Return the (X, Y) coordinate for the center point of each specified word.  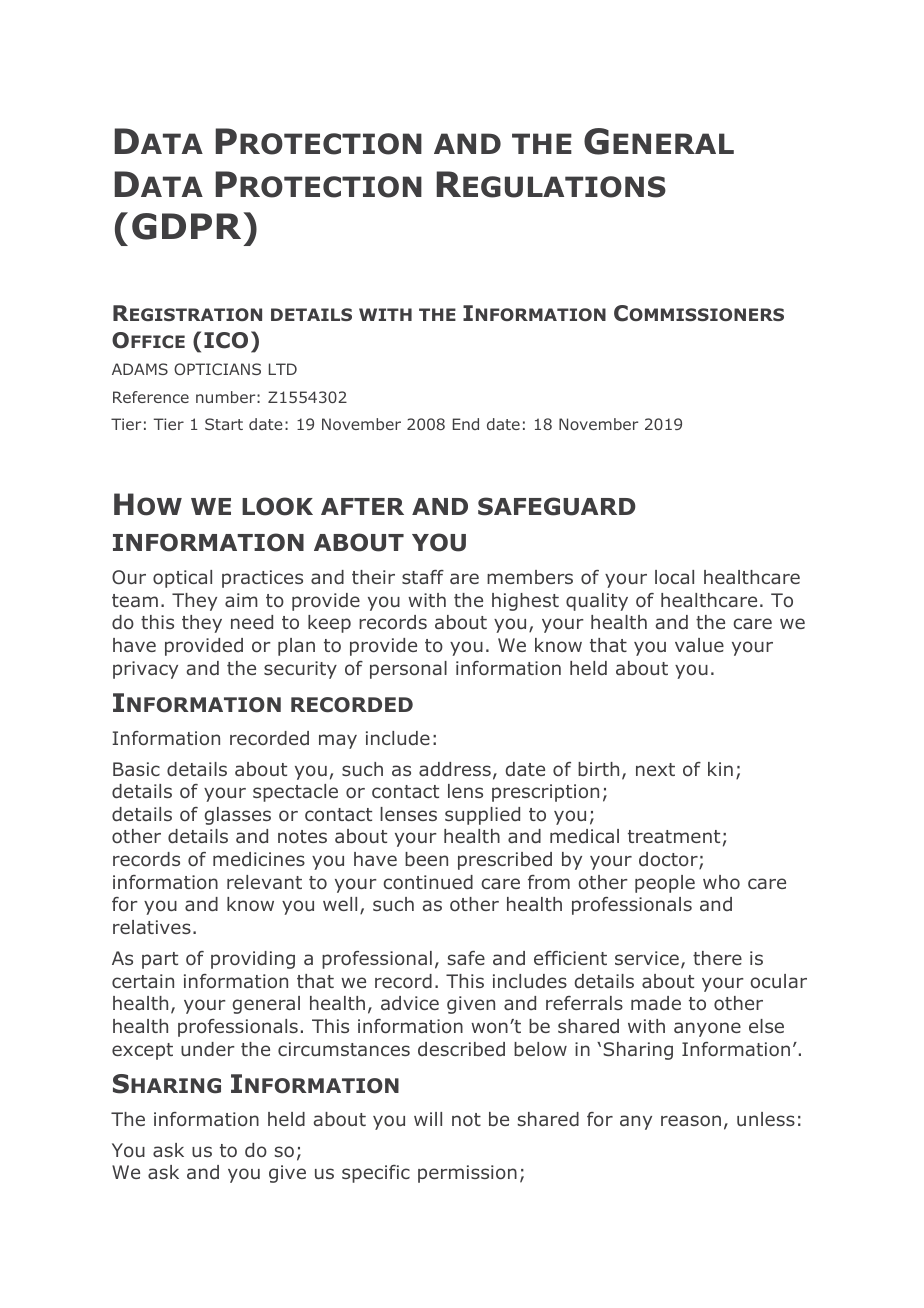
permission (467, 1174)
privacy (145, 670)
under (208, 1049)
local (674, 577)
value (699, 645)
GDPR (186, 226)
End (466, 424)
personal (408, 670)
